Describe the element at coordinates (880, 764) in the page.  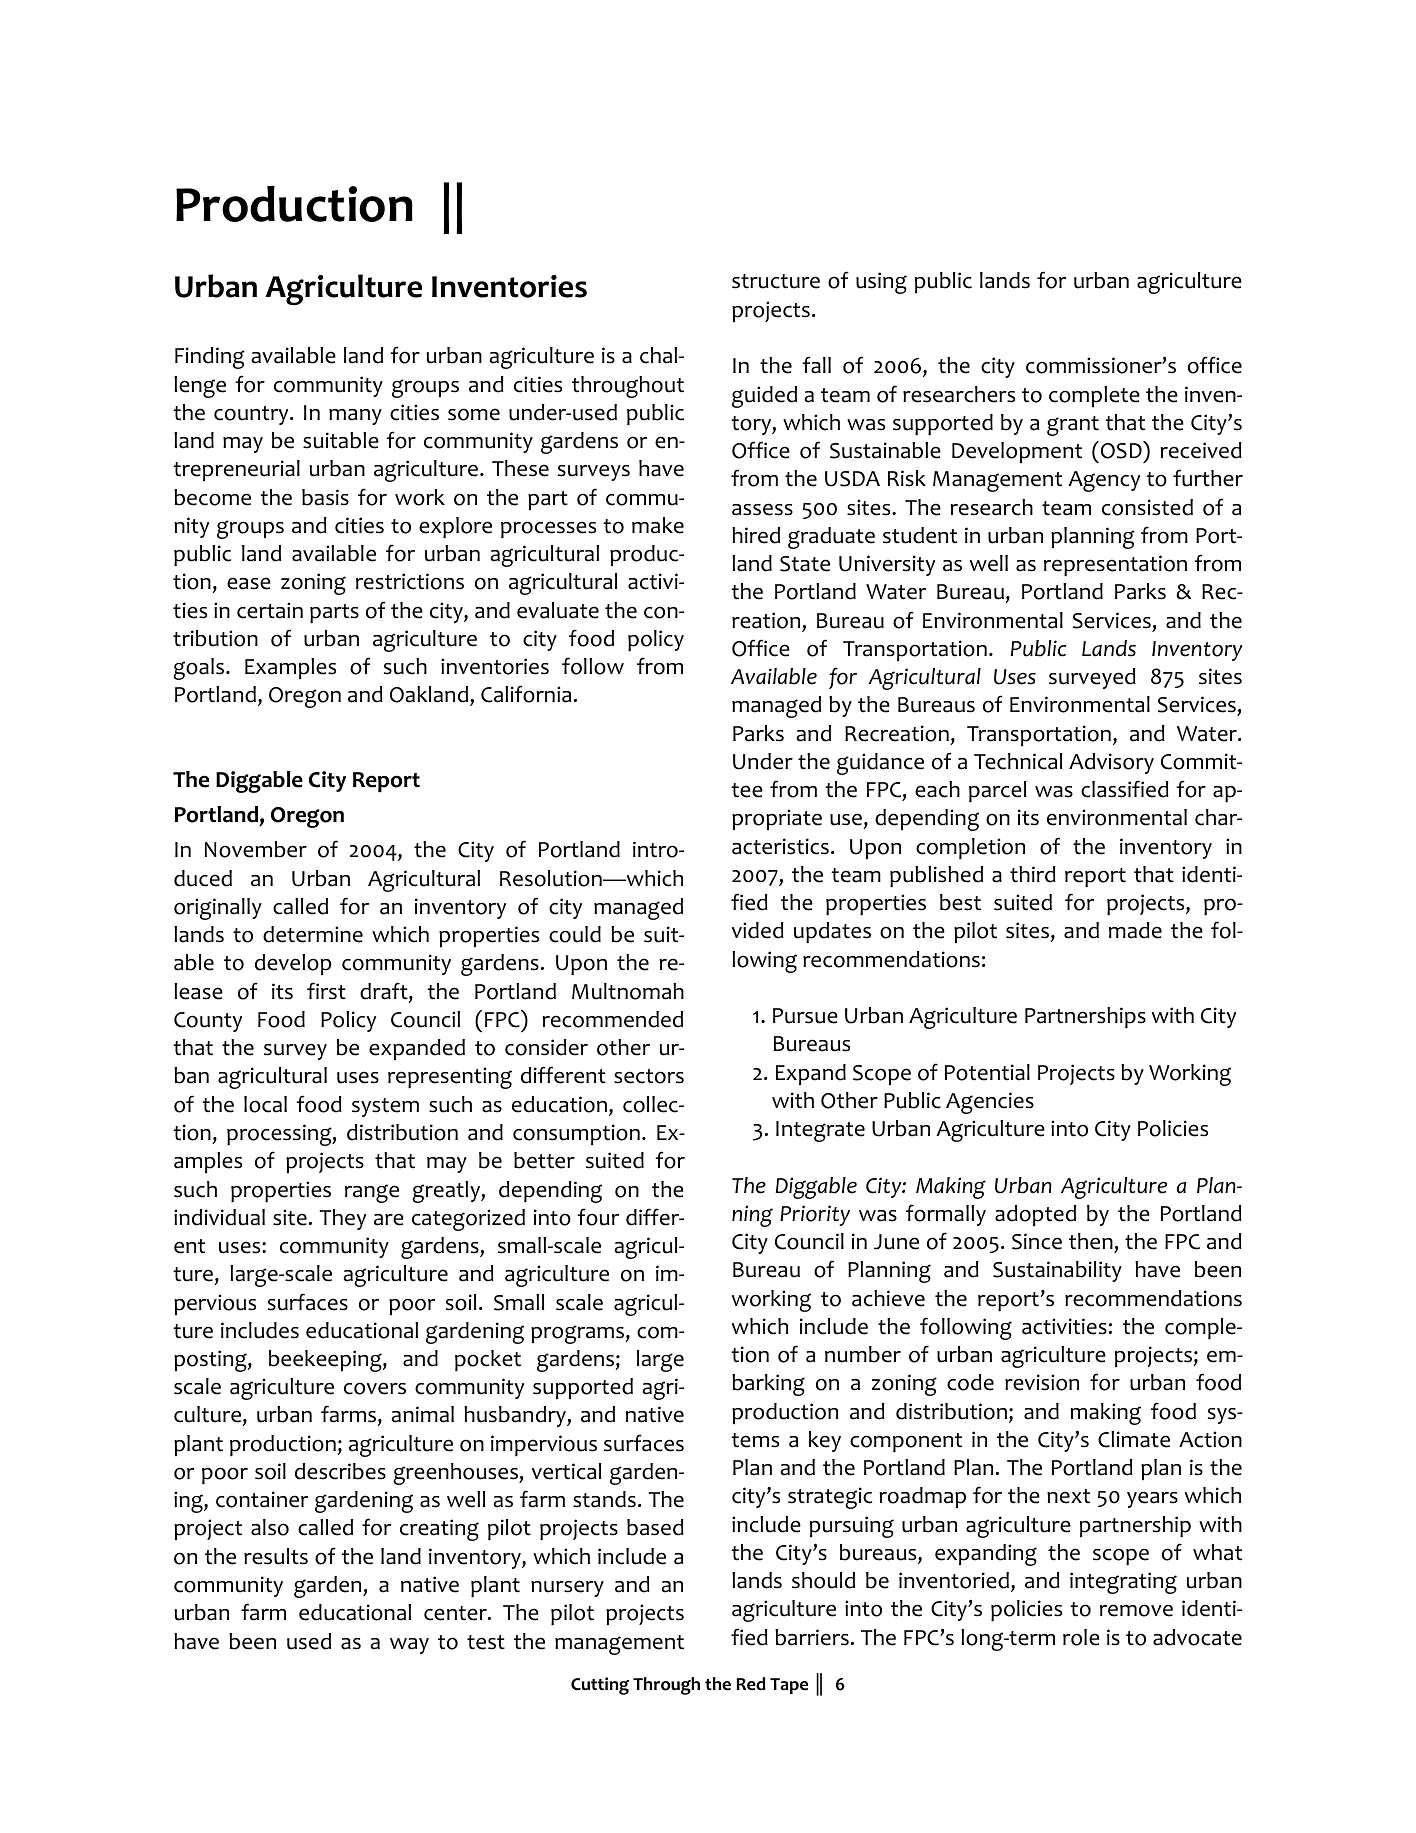
I see `guidance` at that location.
